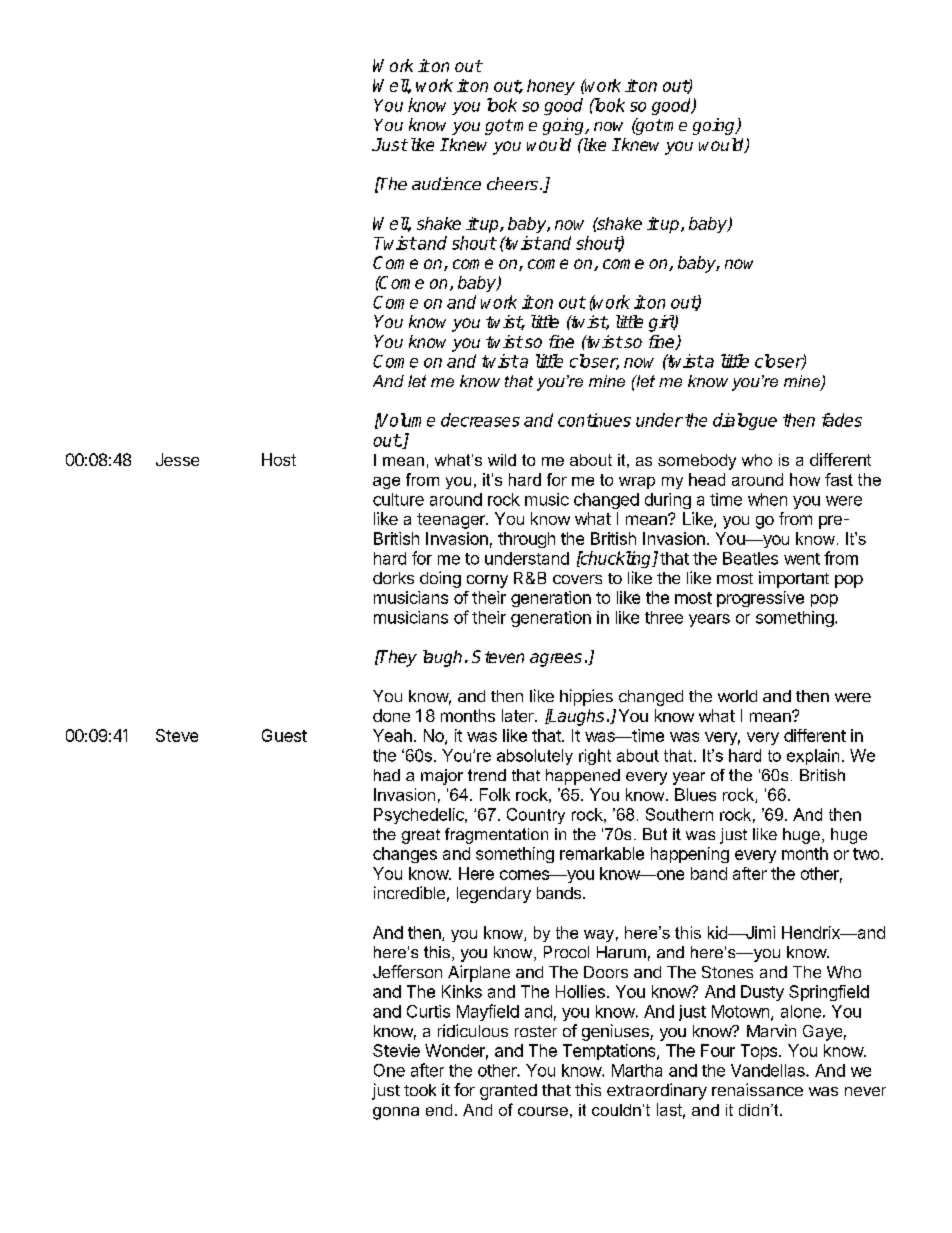 Image resolution: width=952 pixels, height=1233 pixels. I want to click on Host, so click(279, 459).
